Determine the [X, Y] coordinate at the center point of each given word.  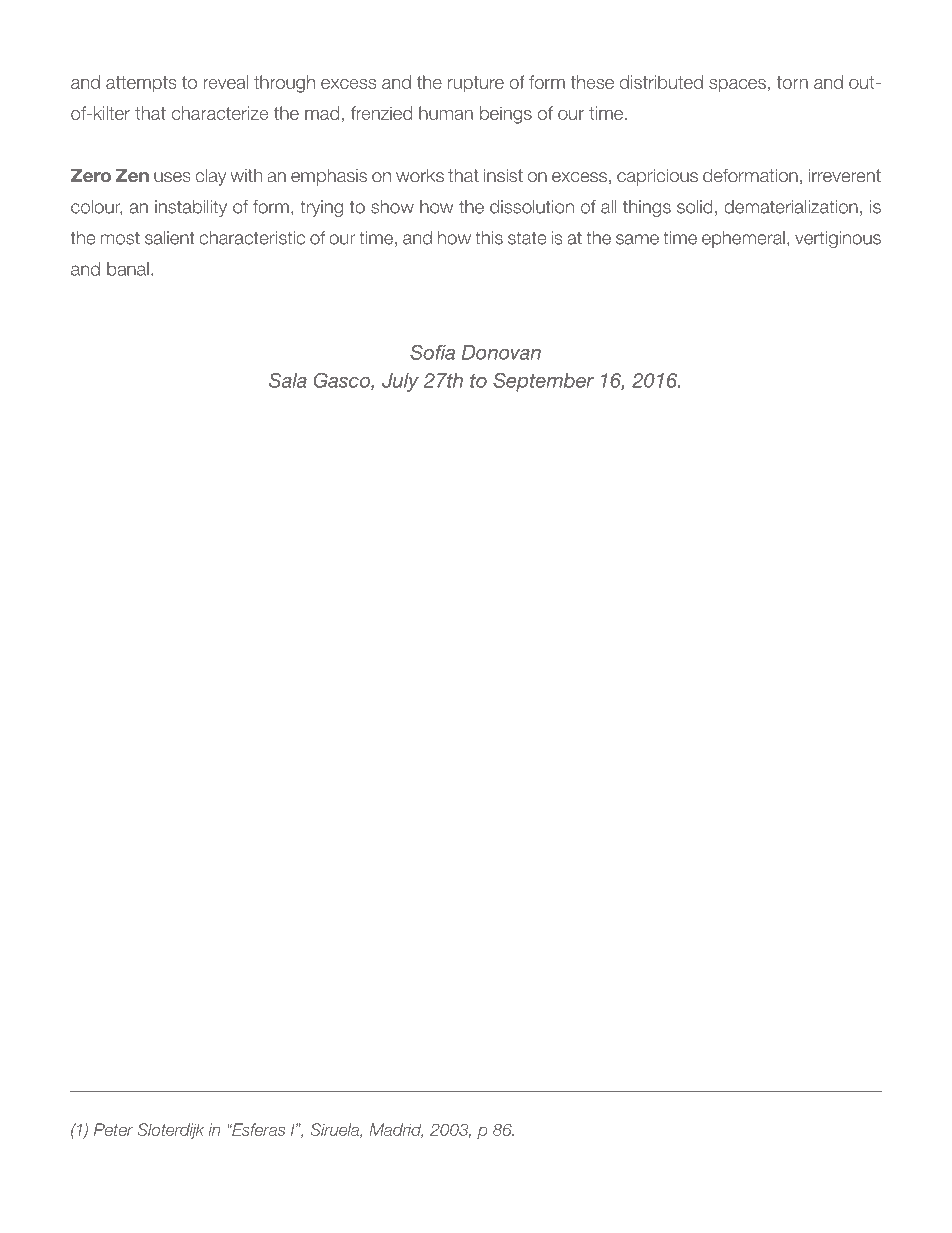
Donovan [501, 352]
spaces [737, 86]
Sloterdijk [170, 1131]
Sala [288, 380]
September [543, 382]
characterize [220, 113]
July [400, 382]
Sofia [432, 352]
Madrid [396, 1130]
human [446, 113]
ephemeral [743, 239]
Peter [113, 1129]
